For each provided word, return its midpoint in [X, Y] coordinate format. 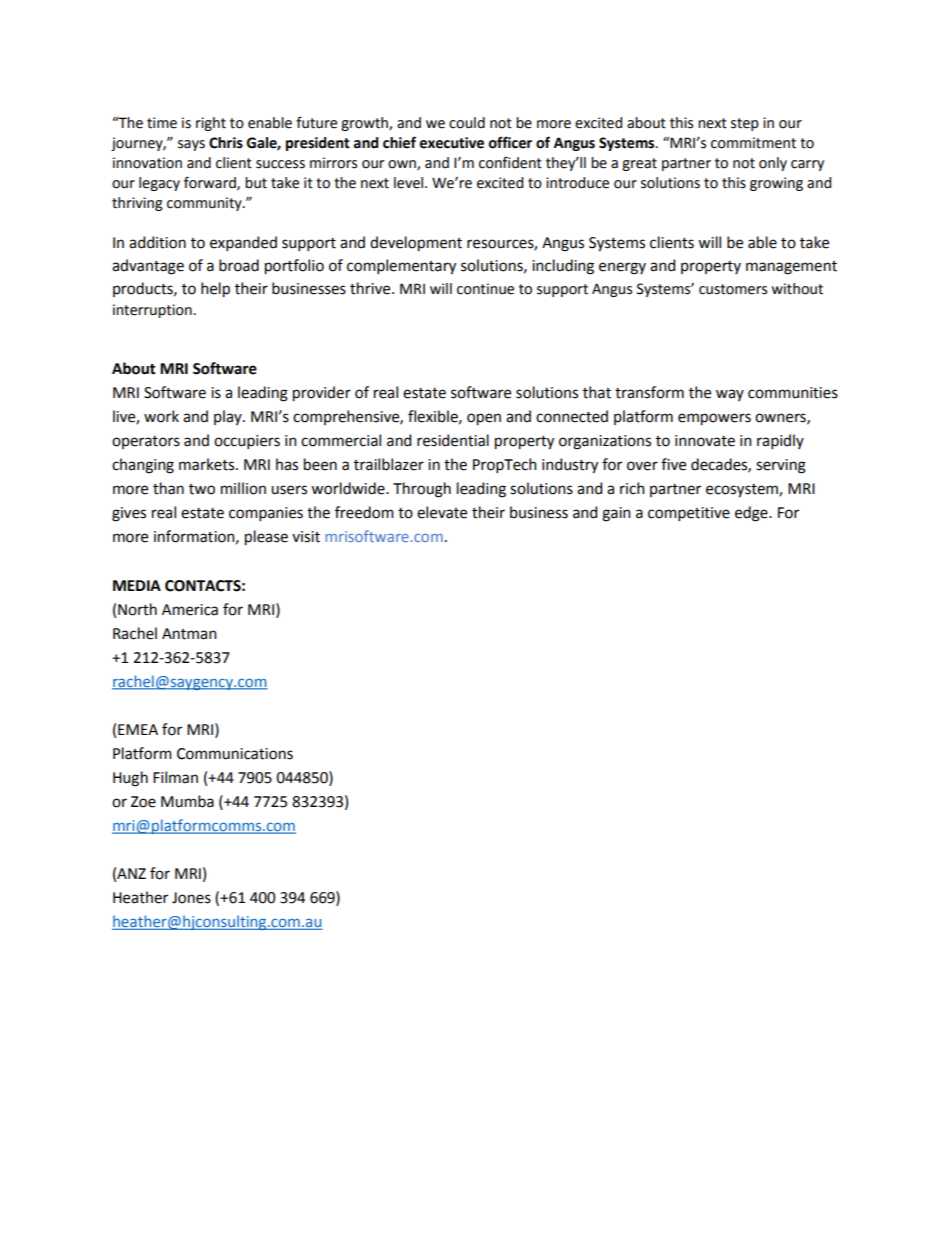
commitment [753, 143]
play [229, 417]
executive [452, 143]
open [484, 419]
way [730, 395]
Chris [226, 143]
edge [752, 514]
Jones [191, 898]
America [190, 610]
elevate [442, 512]
